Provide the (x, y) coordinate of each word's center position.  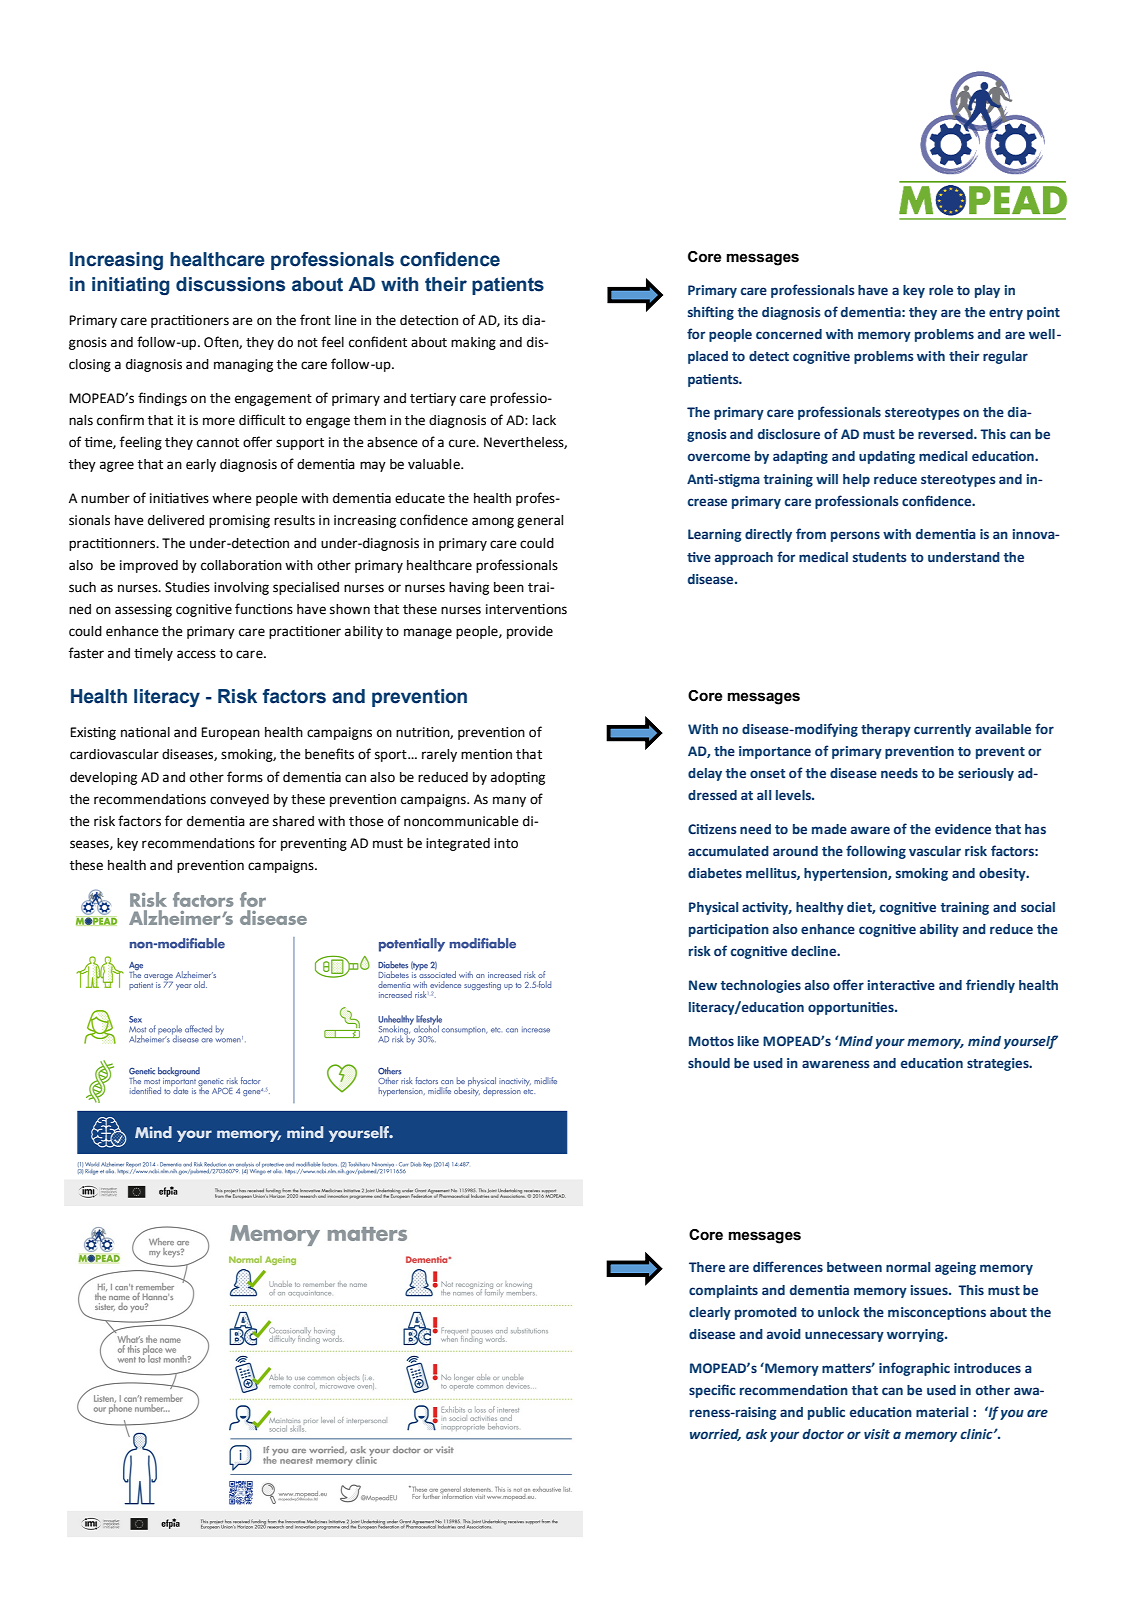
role (941, 290)
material (942, 1412)
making (473, 343)
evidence (963, 829)
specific (712, 1391)
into (506, 843)
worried (715, 1435)
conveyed (239, 800)
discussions (230, 284)
